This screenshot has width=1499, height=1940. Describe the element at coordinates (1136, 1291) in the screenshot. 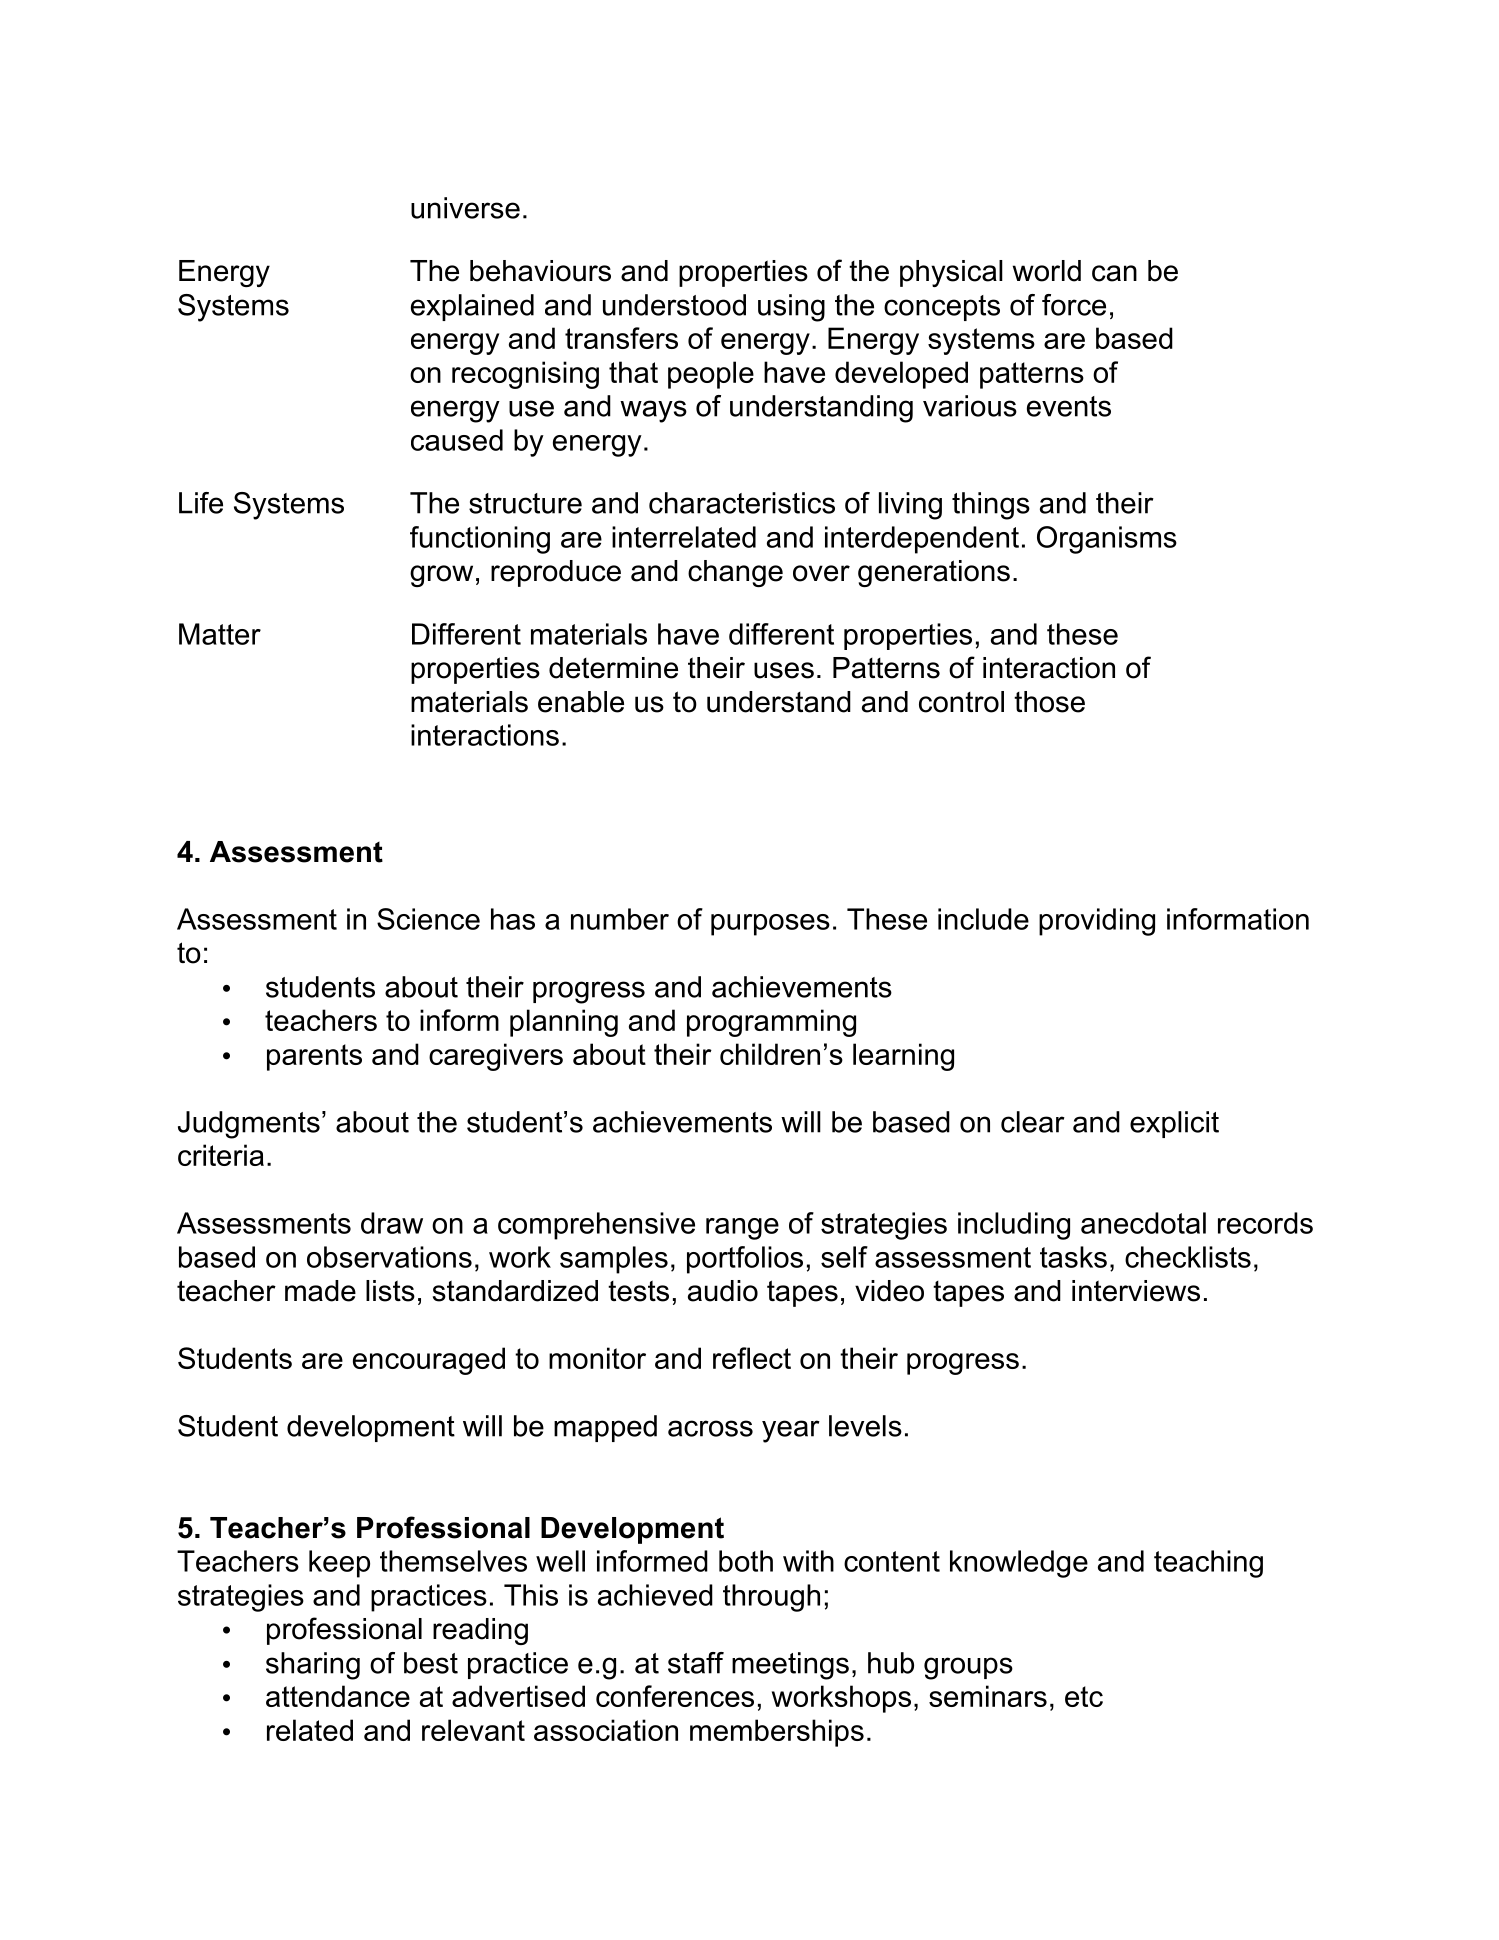

I see `interviews` at that location.
